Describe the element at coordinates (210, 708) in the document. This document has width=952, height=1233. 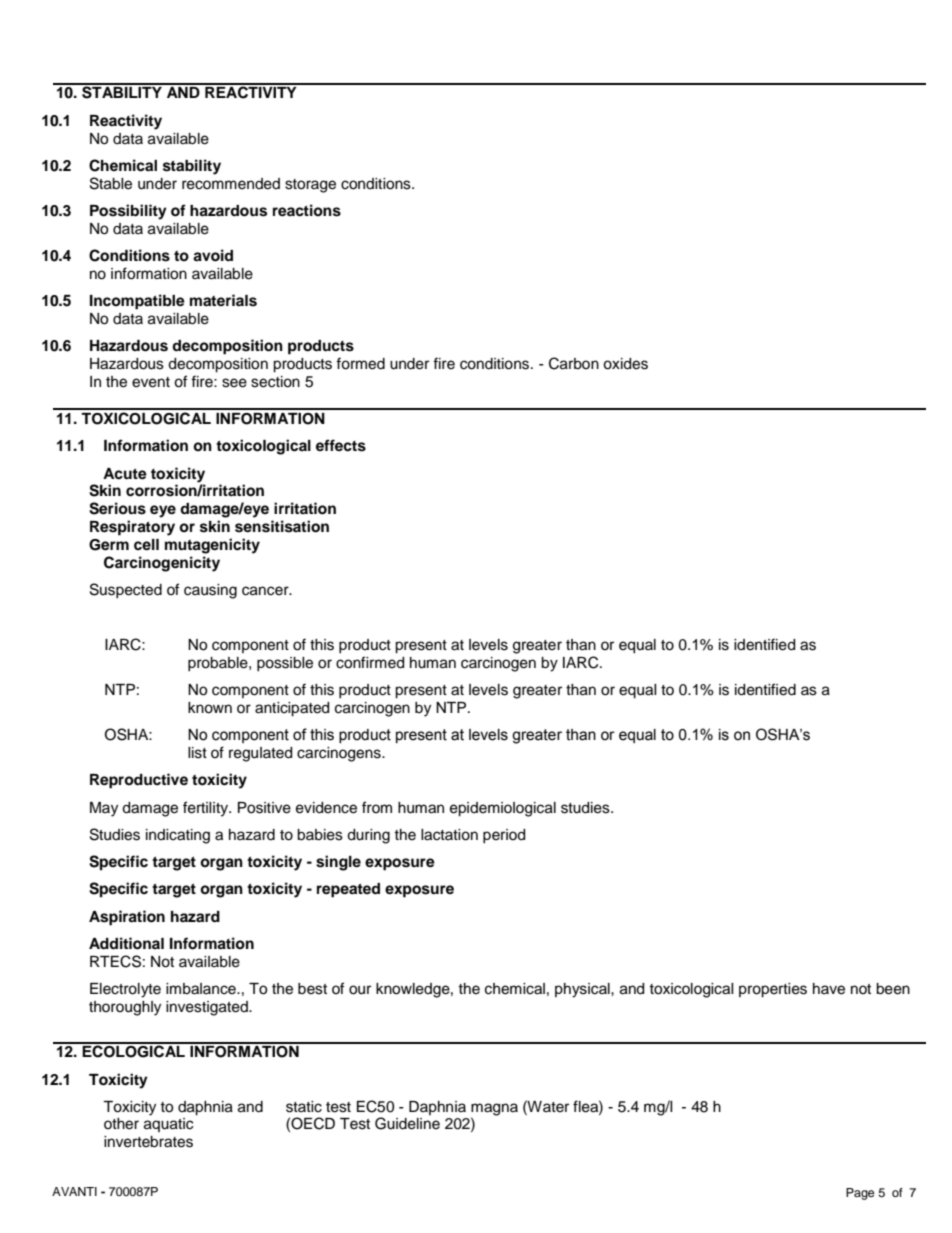
I see `known` at that location.
